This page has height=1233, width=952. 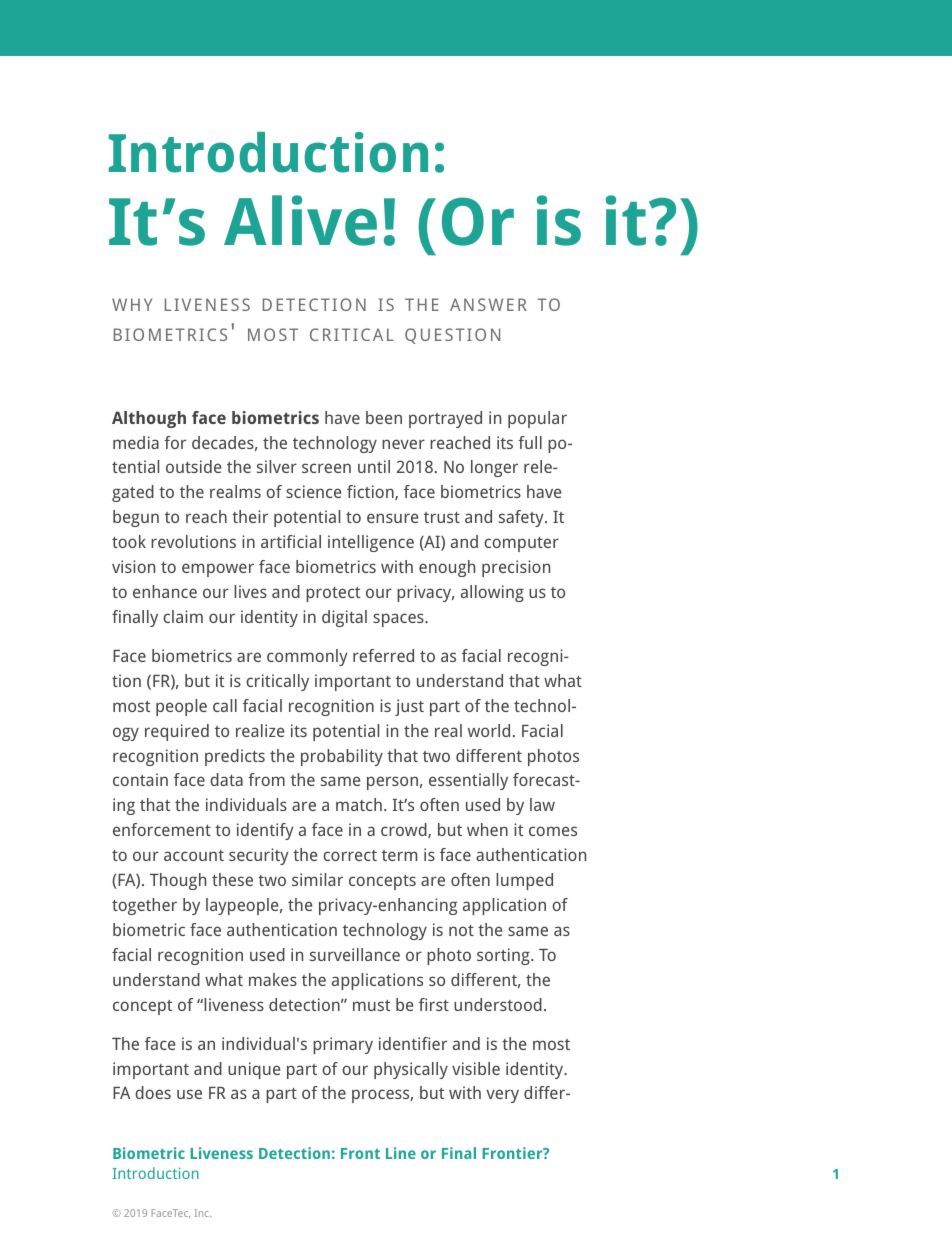 What do you see at coordinates (504, 956) in the page?
I see `sorting` at bounding box center [504, 956].
